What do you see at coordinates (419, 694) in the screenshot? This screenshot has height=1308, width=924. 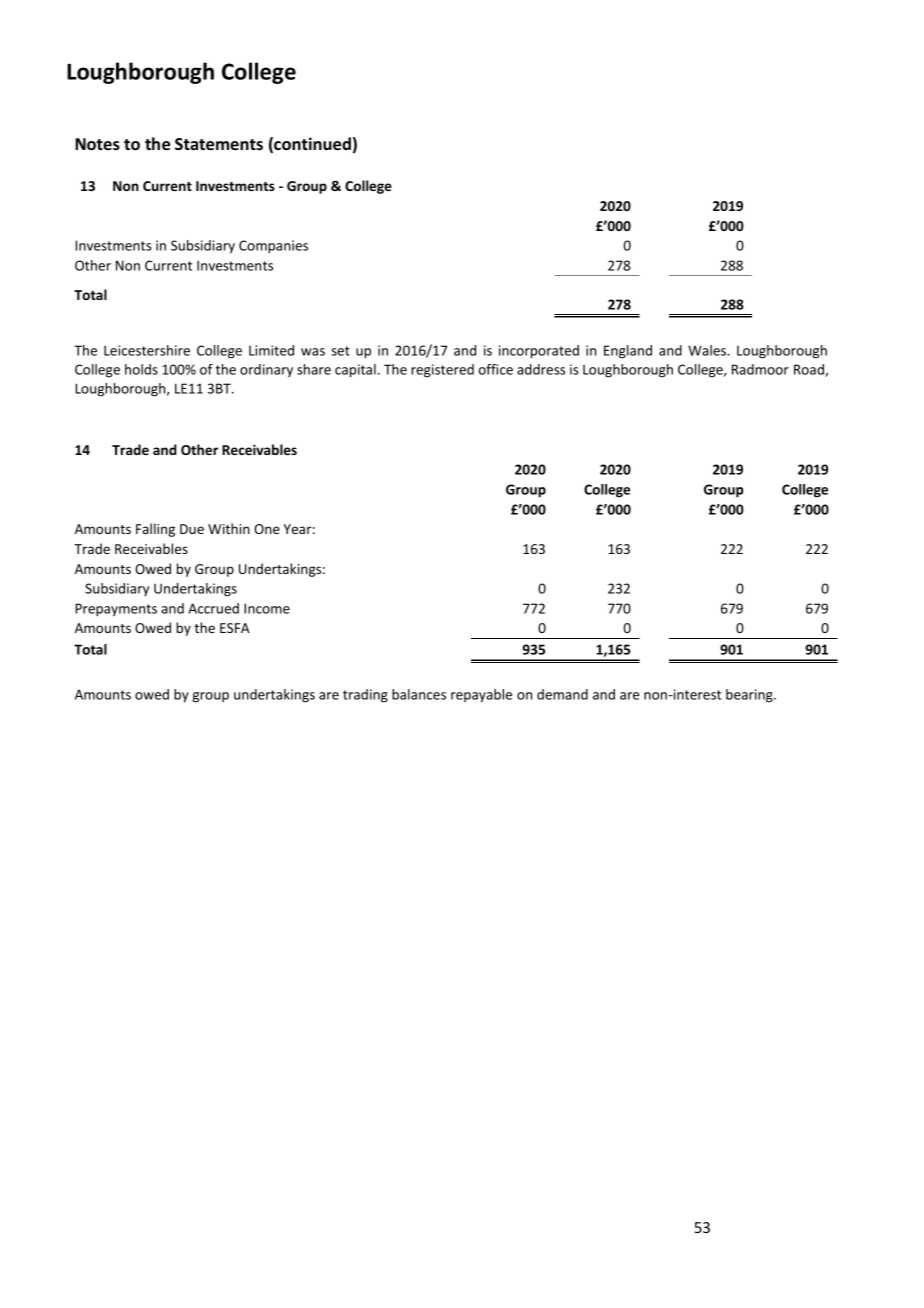 I see `balances` at bounding box center [419, 694].
